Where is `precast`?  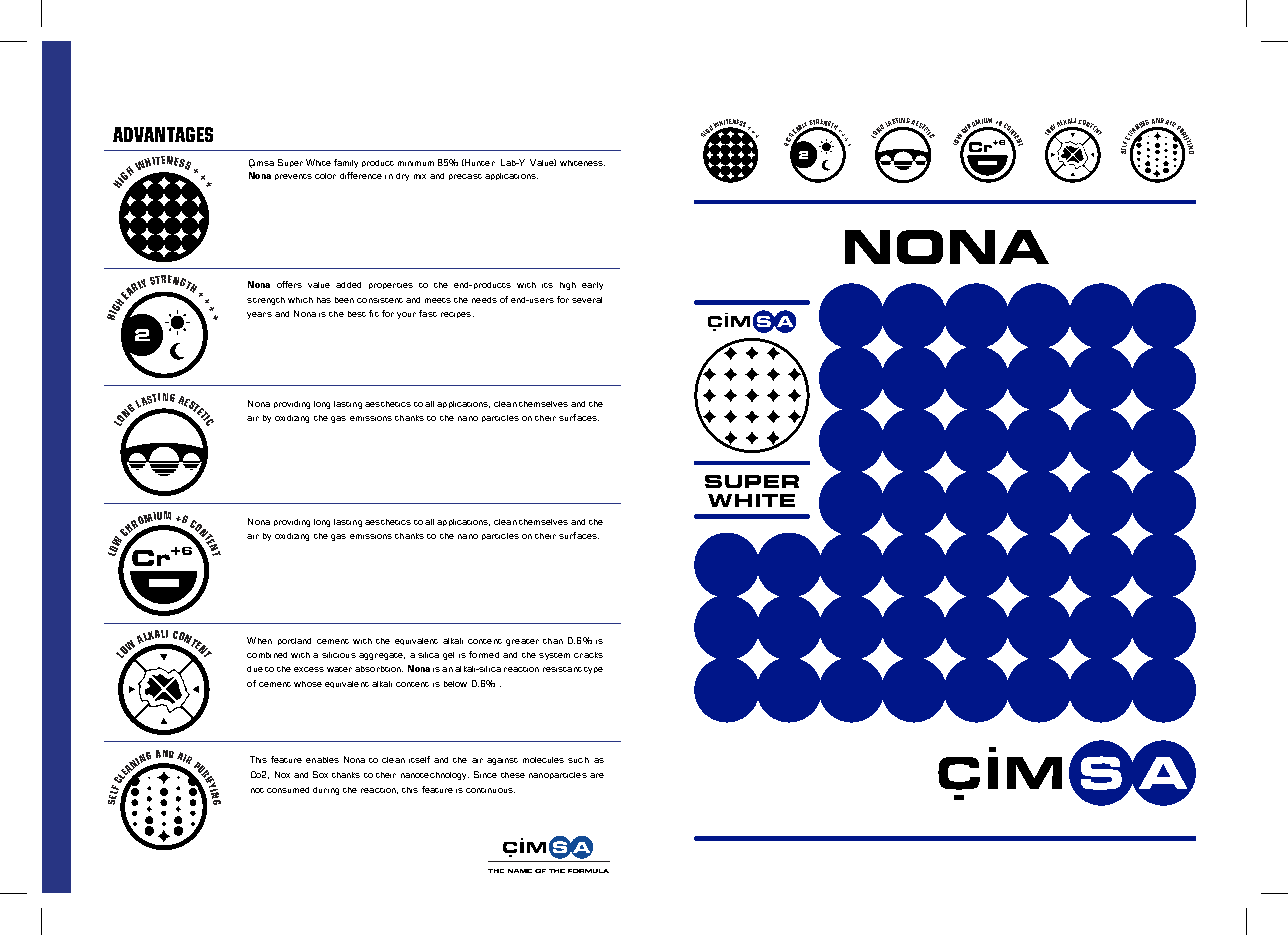
precast is located at coordinates (465, 177).
